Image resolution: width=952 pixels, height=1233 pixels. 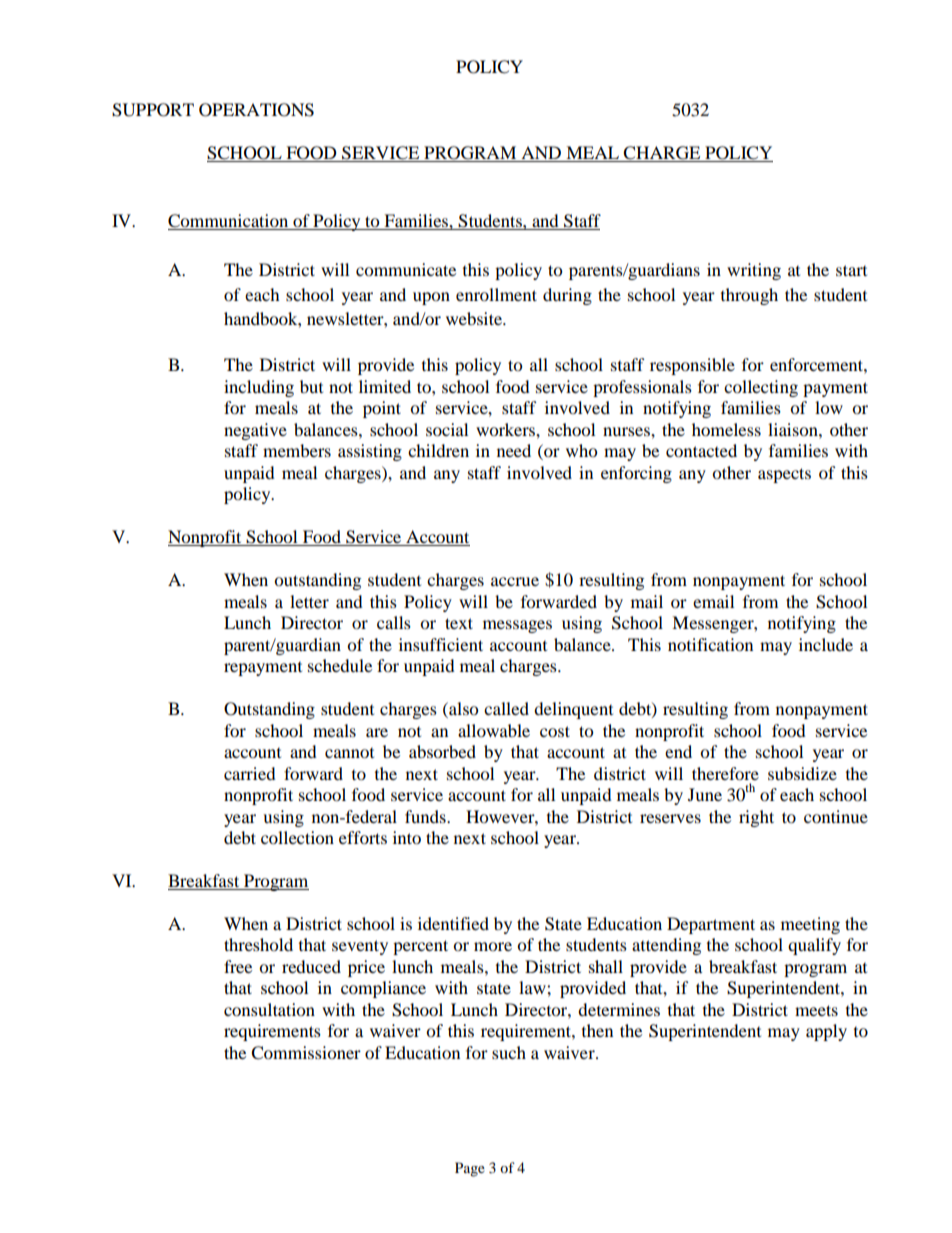 What do you see at coordinates (761, 388) in the screenshot?
I see `collecting` at bounding box center [761, 388].
